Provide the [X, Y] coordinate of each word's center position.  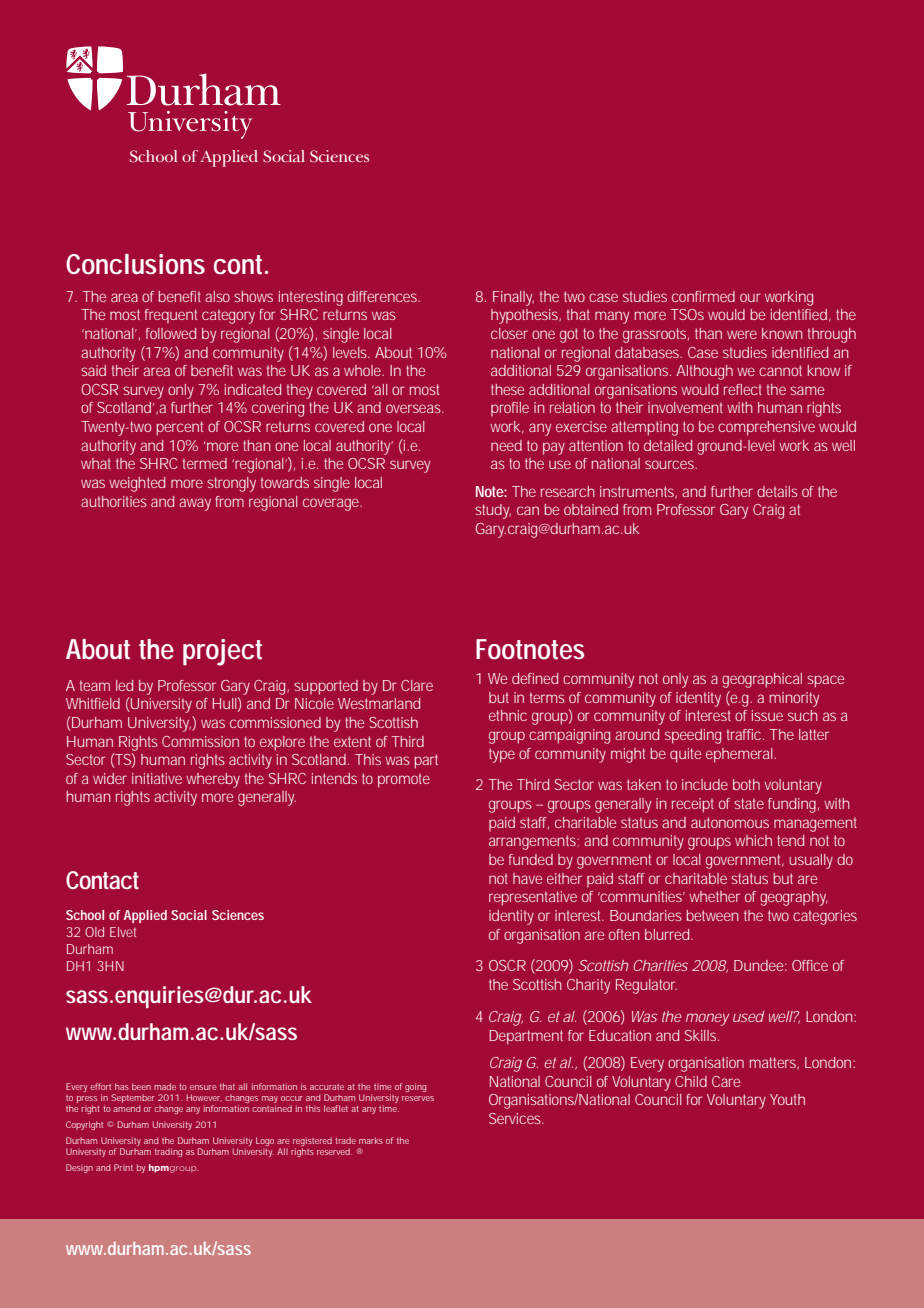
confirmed [703, 296]
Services [516, 1118]
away [195, 504]
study [493, 511]
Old [94, 932]
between [712, 915]
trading [168, 1152]
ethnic [508, 715]
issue [767, 715]
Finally [513, 298]
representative [533, 898]
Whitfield [93, 703]
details [777, 491]
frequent [171, 316]
